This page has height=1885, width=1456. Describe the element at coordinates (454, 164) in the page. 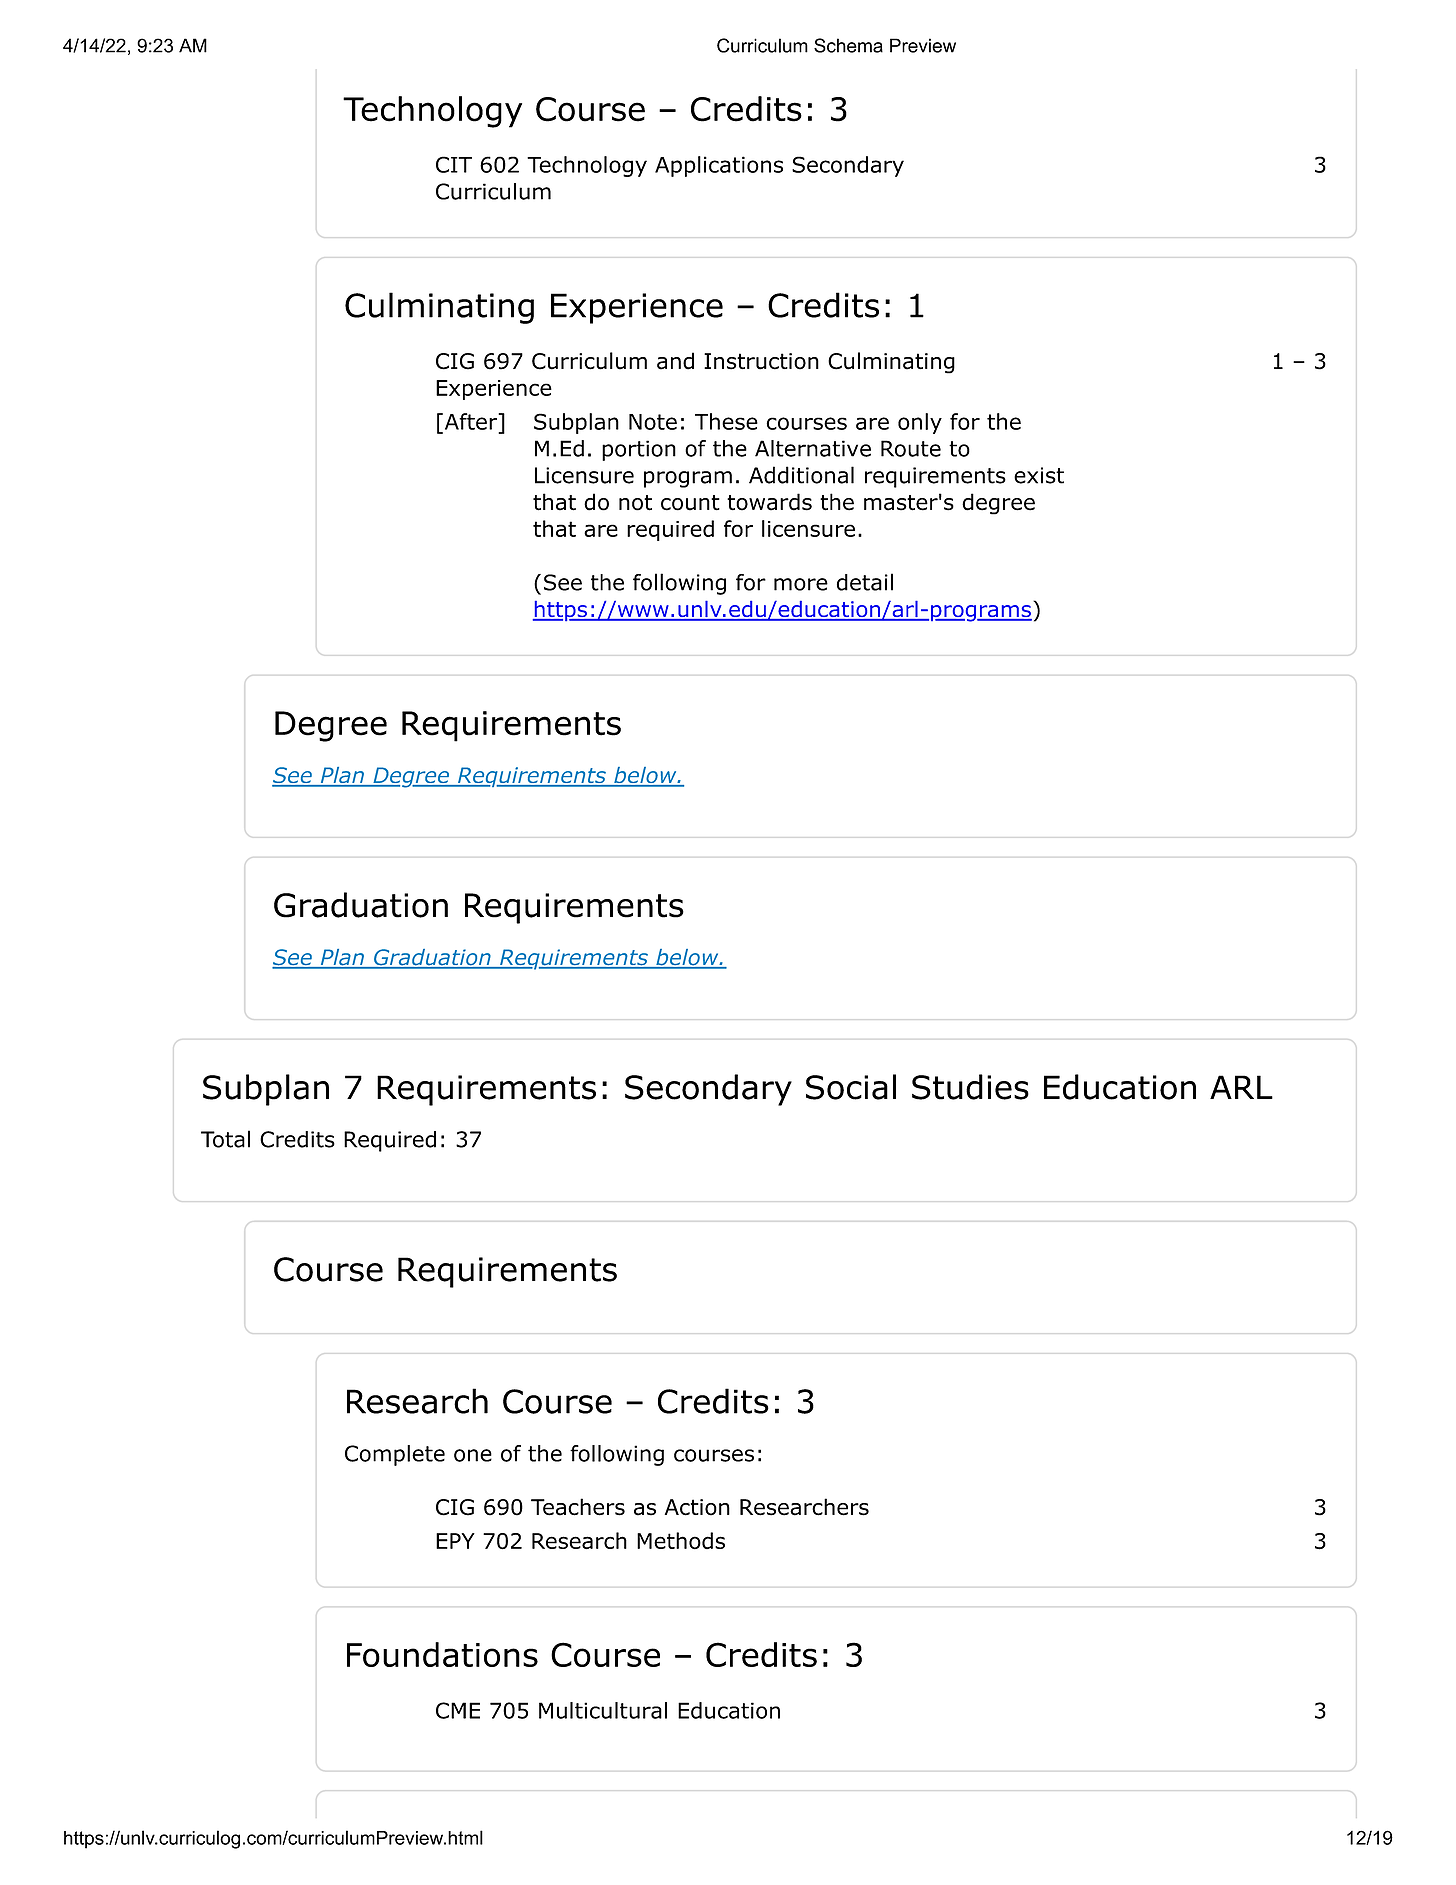

I see `CIT` at that location.
